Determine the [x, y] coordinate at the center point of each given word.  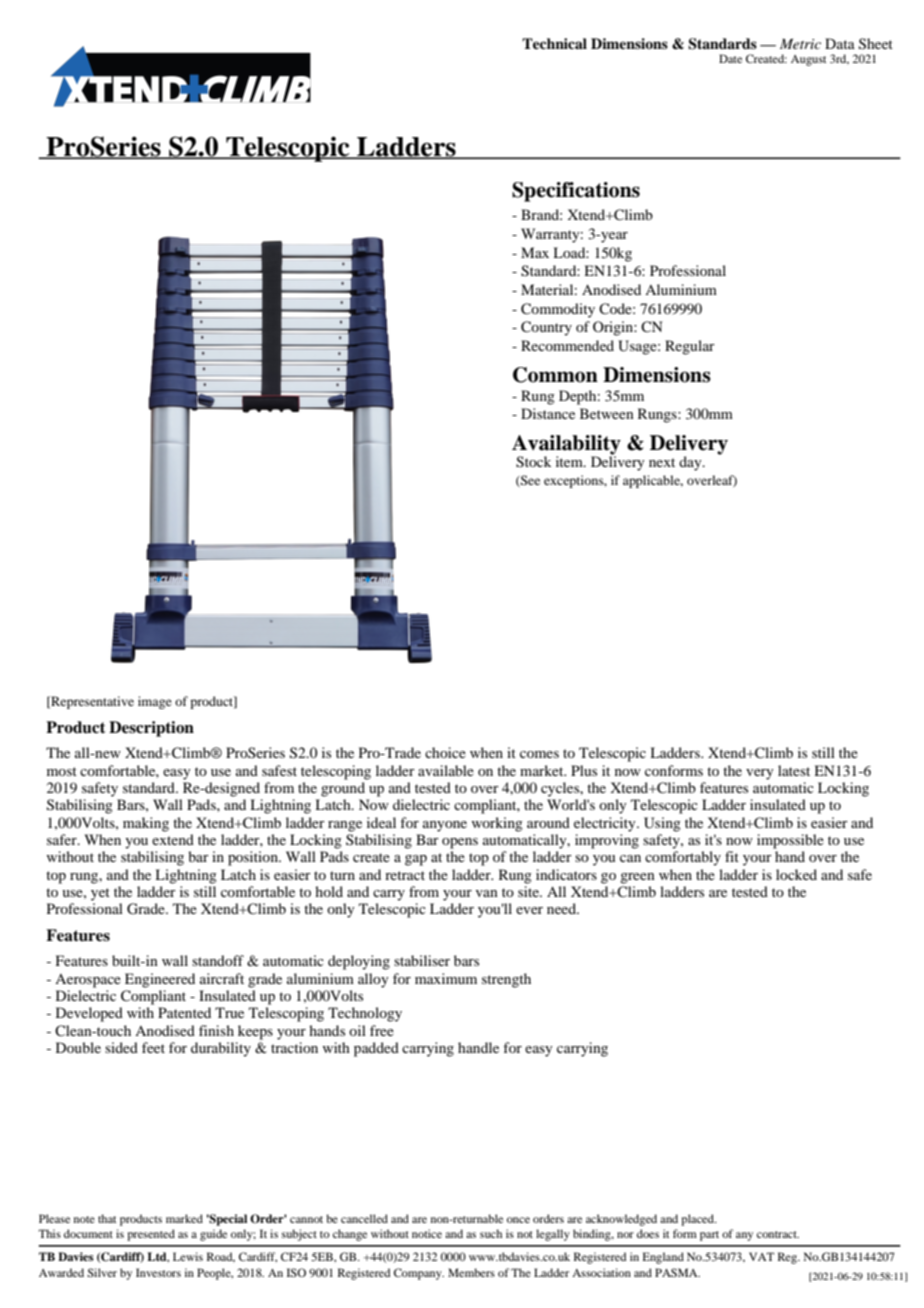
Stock [533, 462]
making [146, 824]
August [808, 60]
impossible [790, 841]
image [155, 702]
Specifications [576, 192]
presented [151, 1235]
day [691, 463]
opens [460, 843]
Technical [554, 43]
